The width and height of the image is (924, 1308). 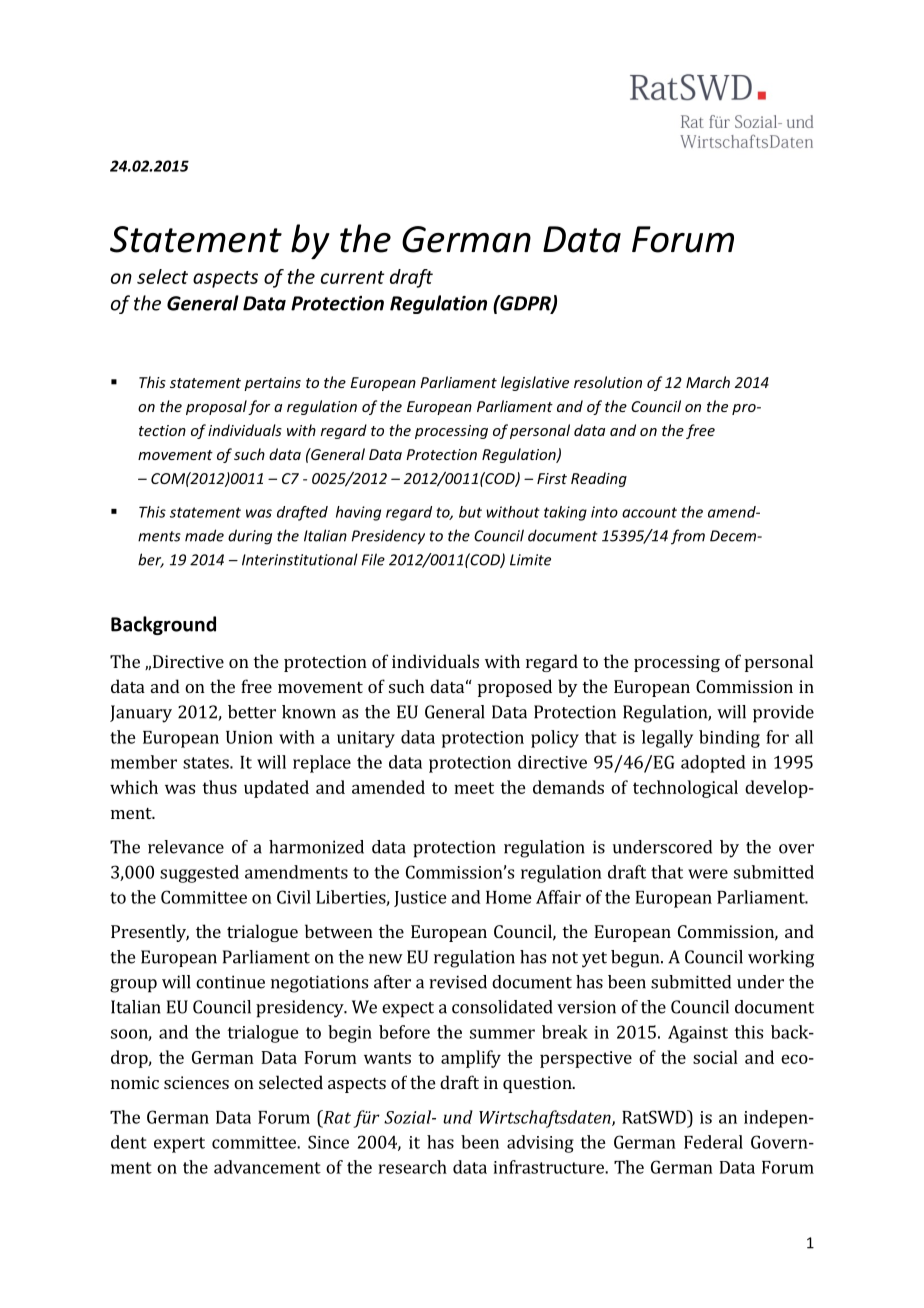 I want to click on proposed, so click(x=515, y=688).
